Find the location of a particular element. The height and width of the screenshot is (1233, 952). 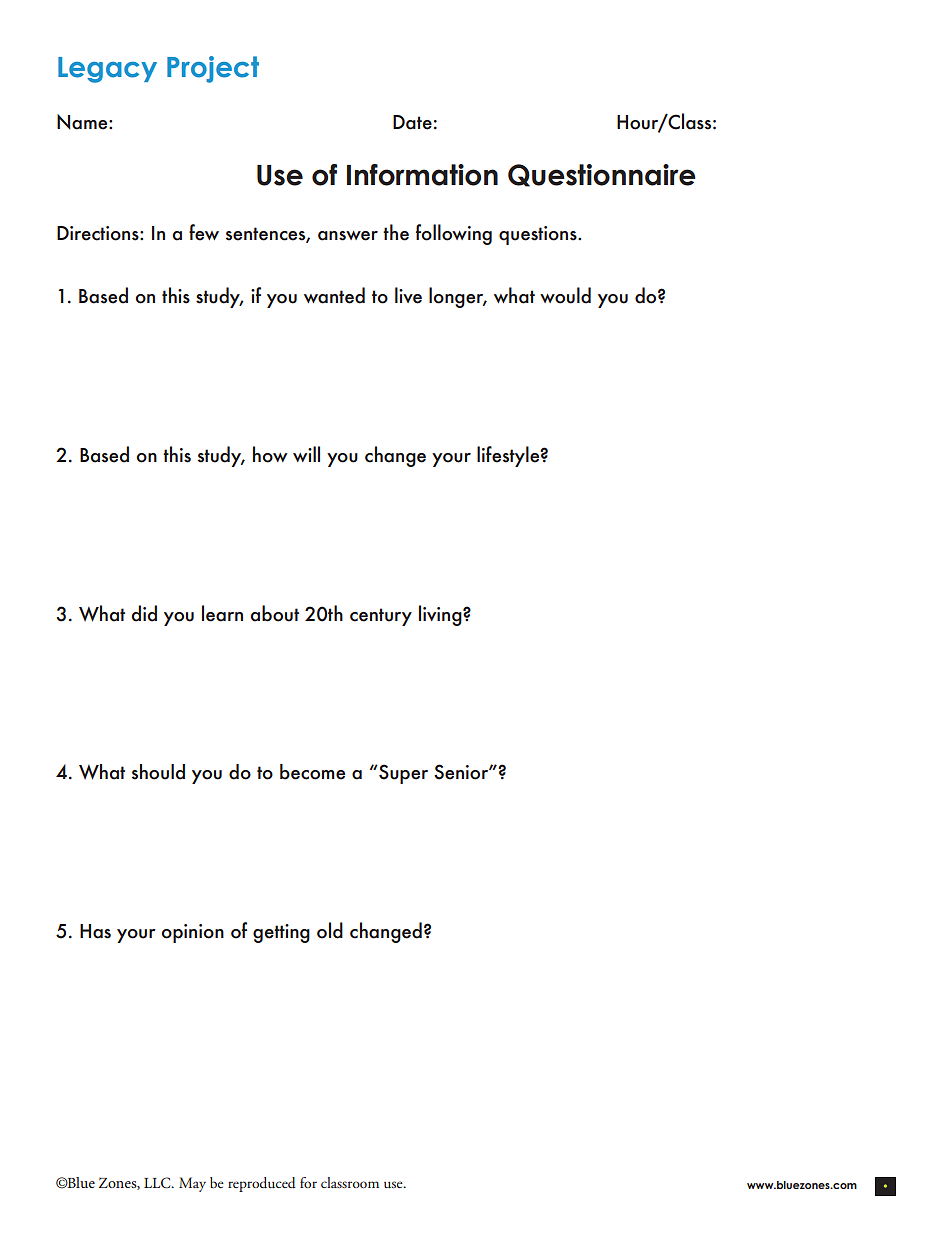

did is located at coordinates (144, 613).
